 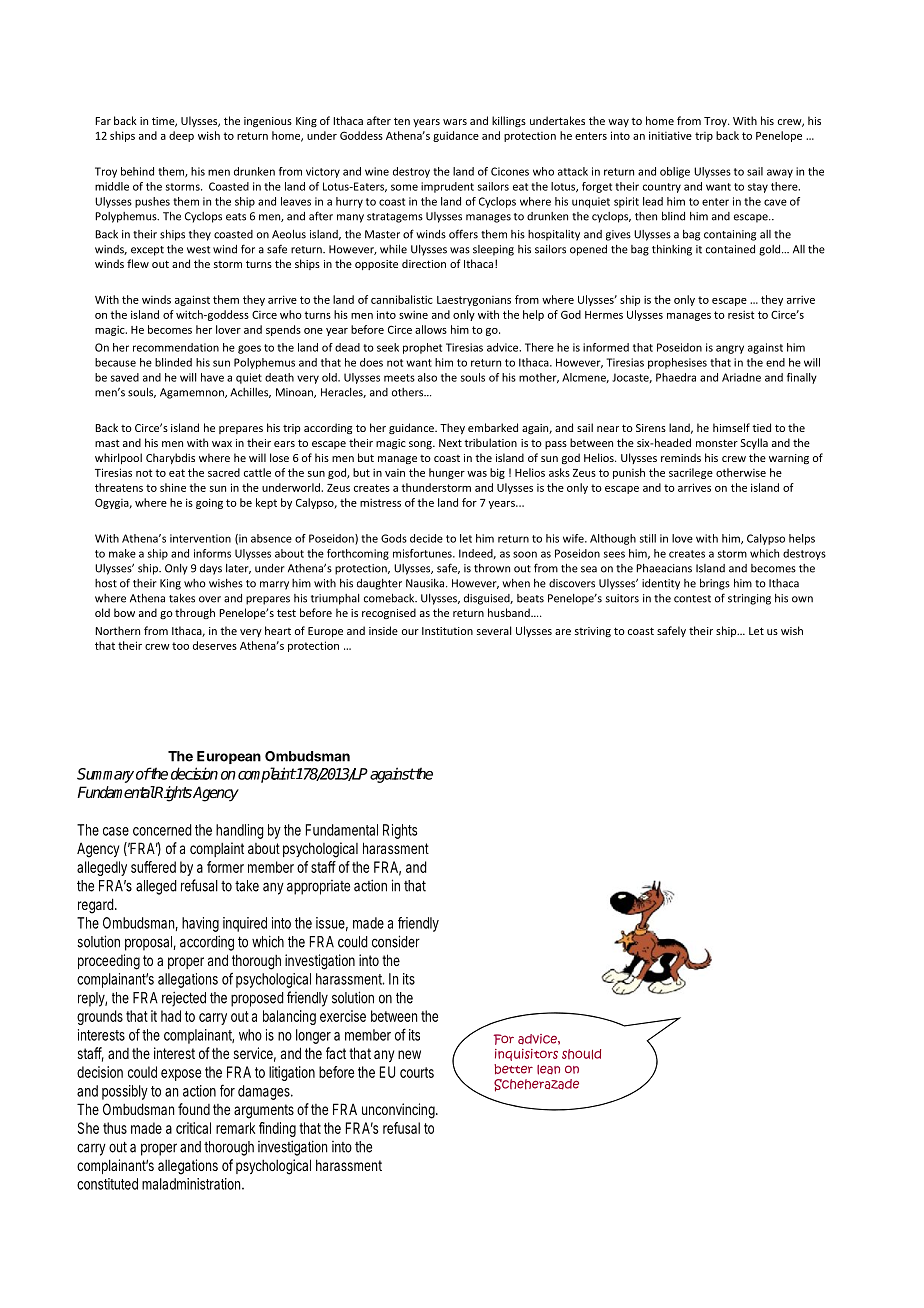 I want to click on deep, so click(x=181, y=136).
